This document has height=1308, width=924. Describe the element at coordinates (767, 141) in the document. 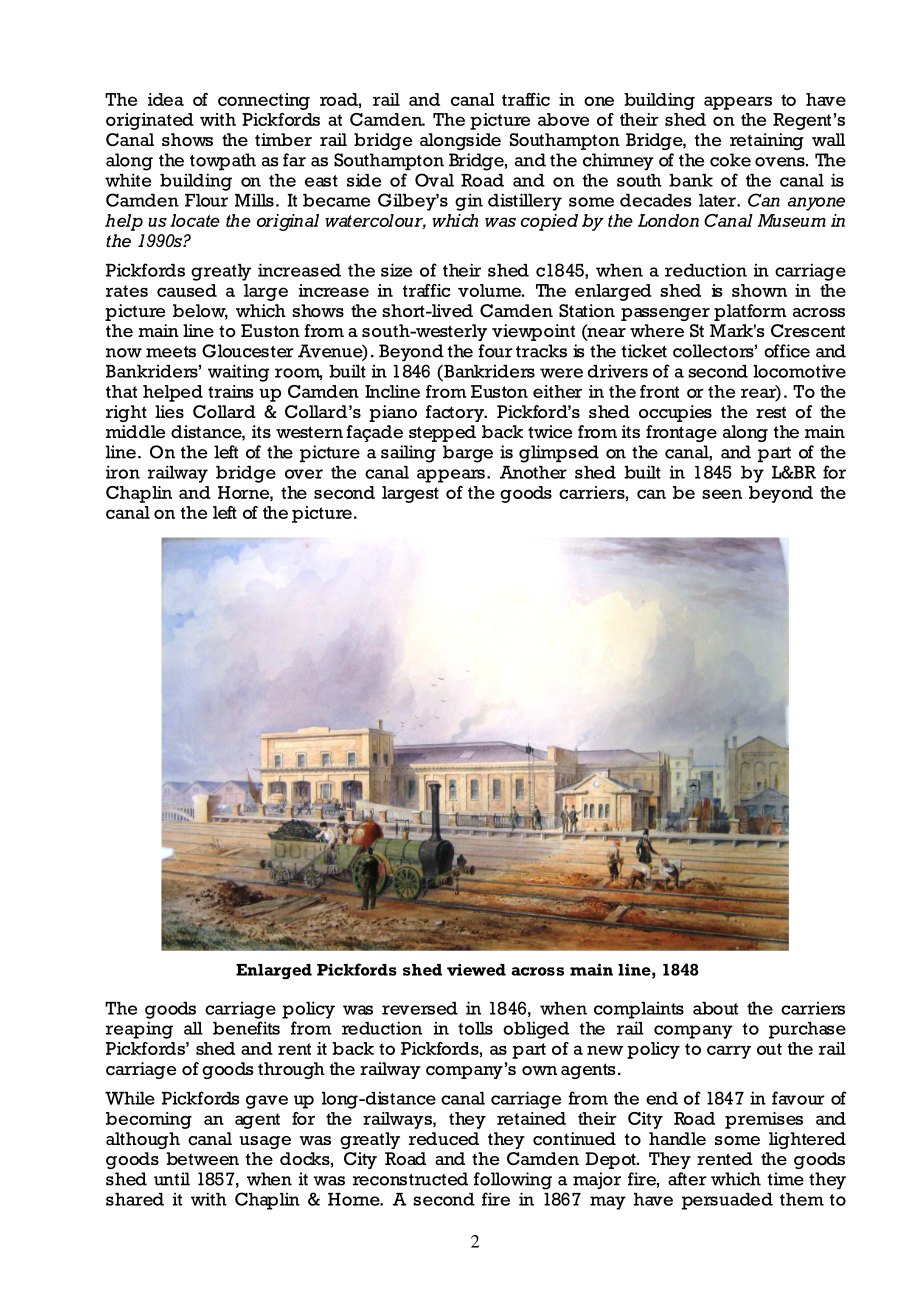

I see `retaining` at that location.
